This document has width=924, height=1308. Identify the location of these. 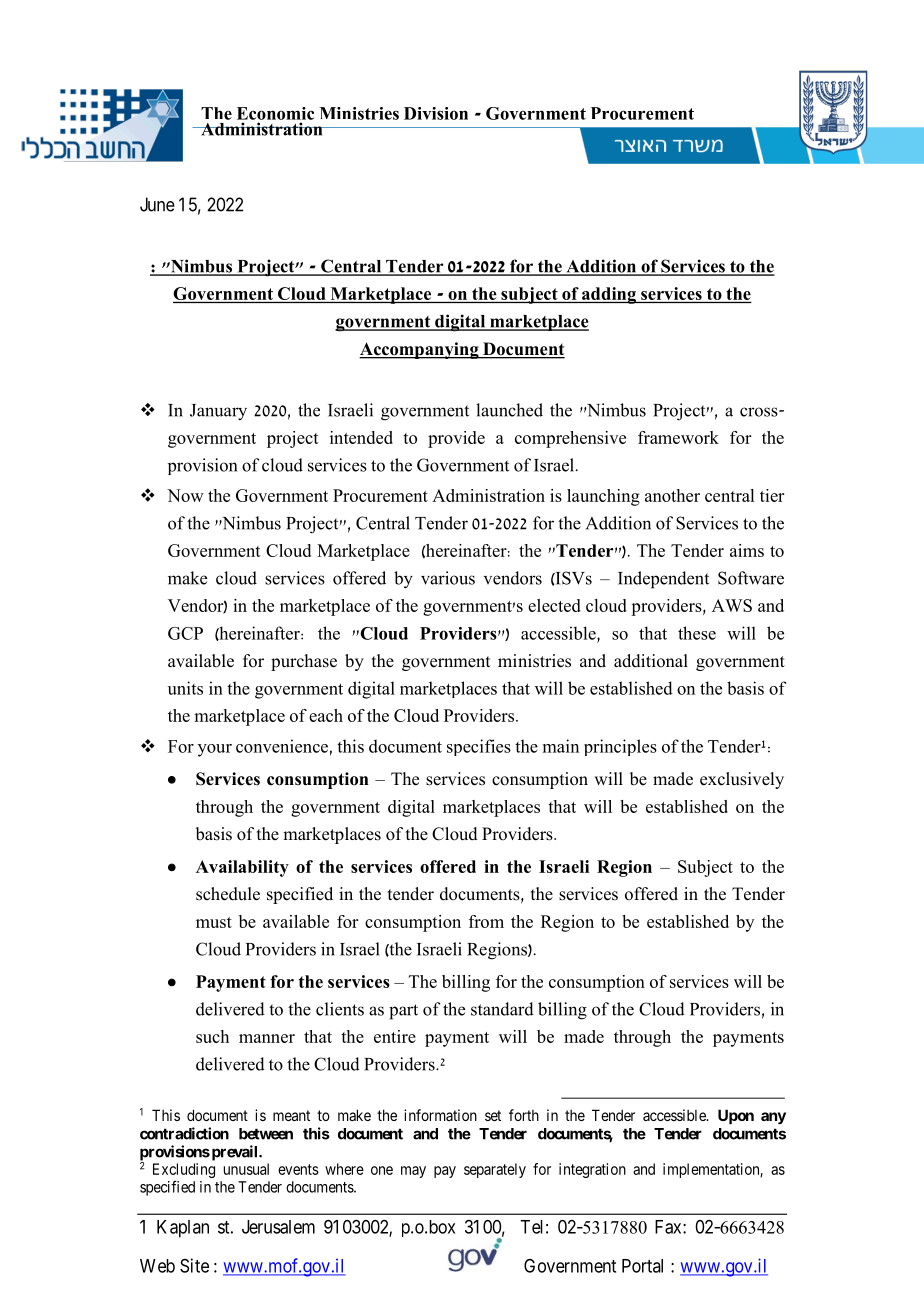
(697, 633).
